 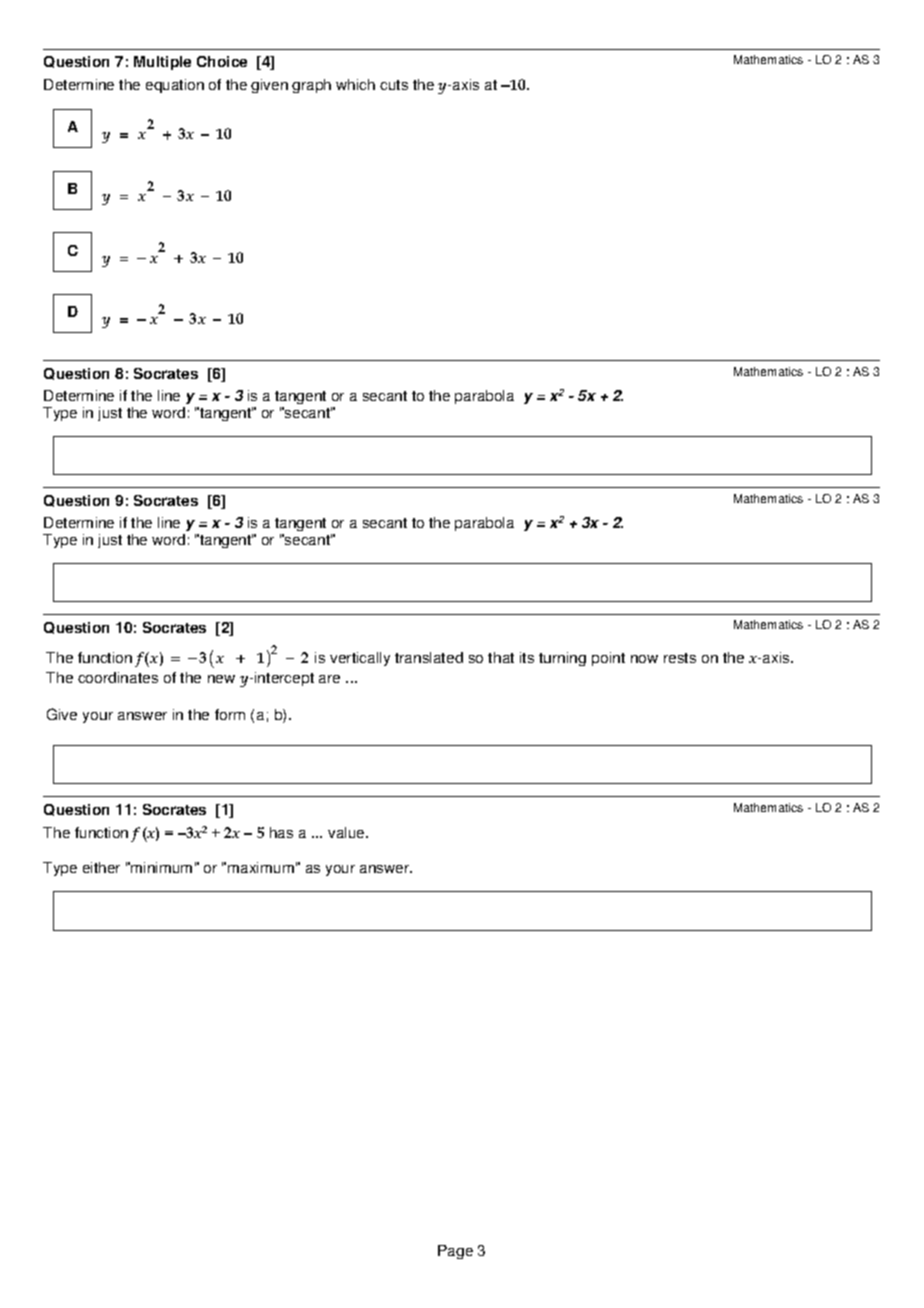 I want to click on now, so click(x=644, y=659).
